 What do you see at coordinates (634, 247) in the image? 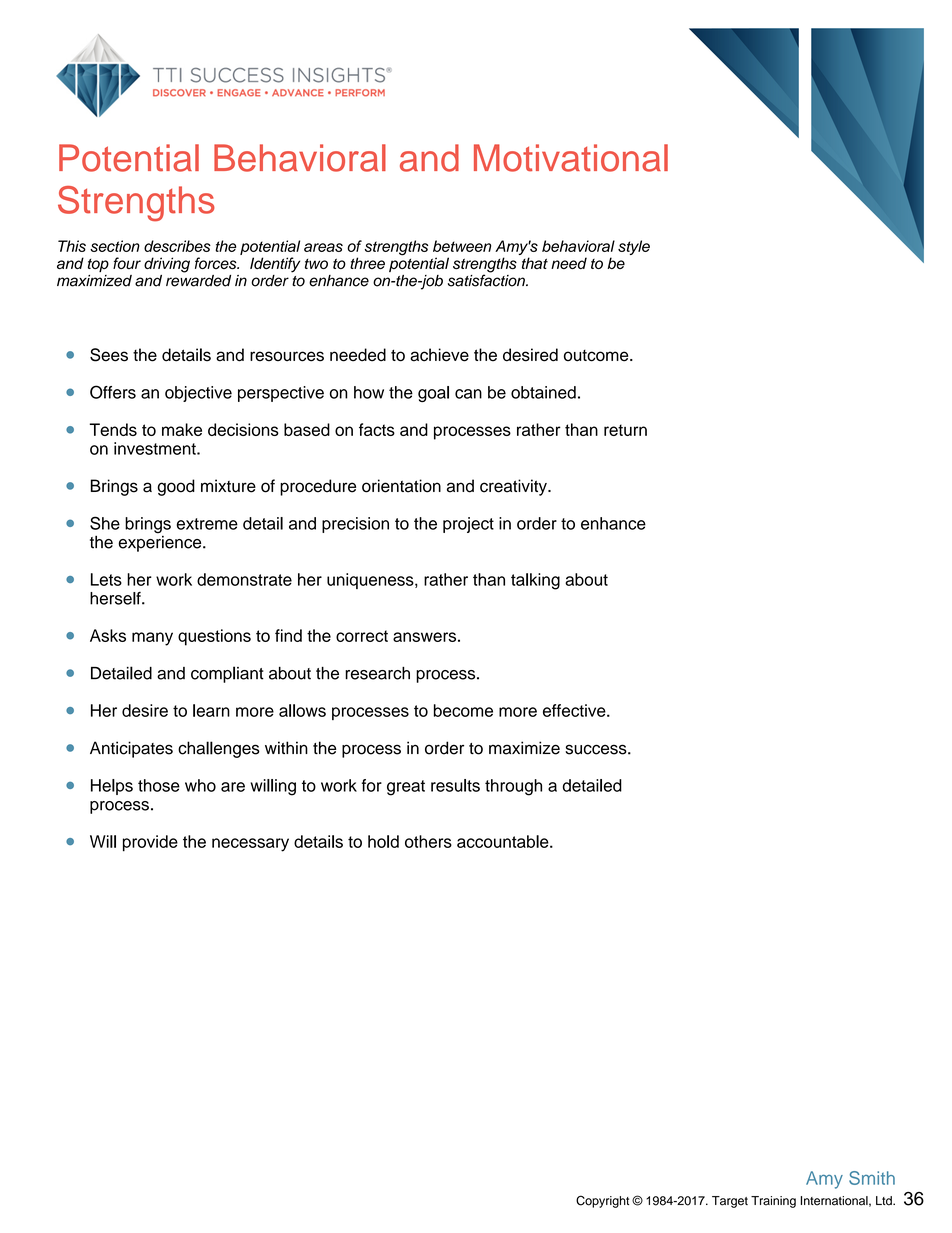
I see `style` at bounding box center [634, 247].
